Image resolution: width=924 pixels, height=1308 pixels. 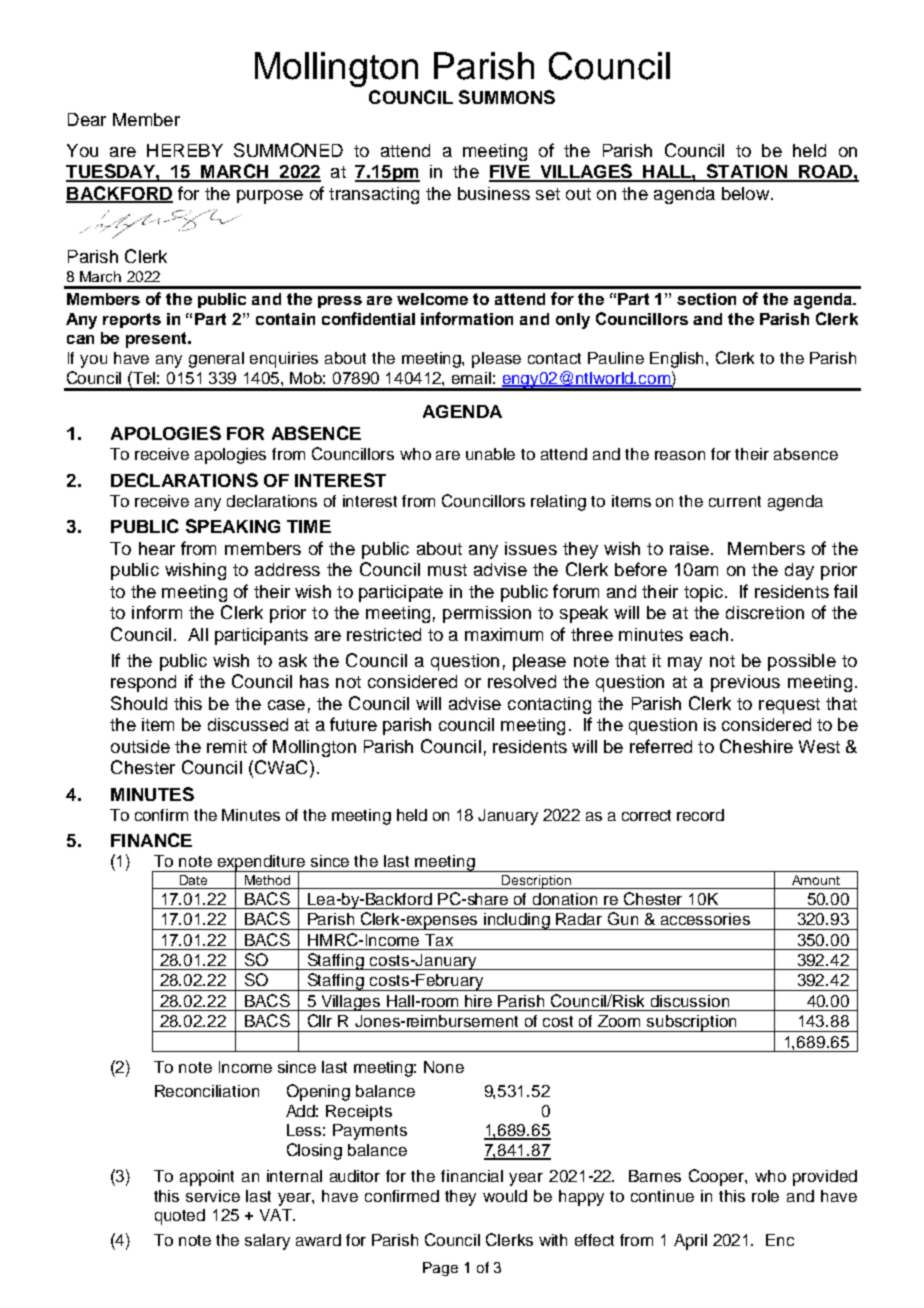 I want to click on SUMMONS, so click(x=507, y=97).
